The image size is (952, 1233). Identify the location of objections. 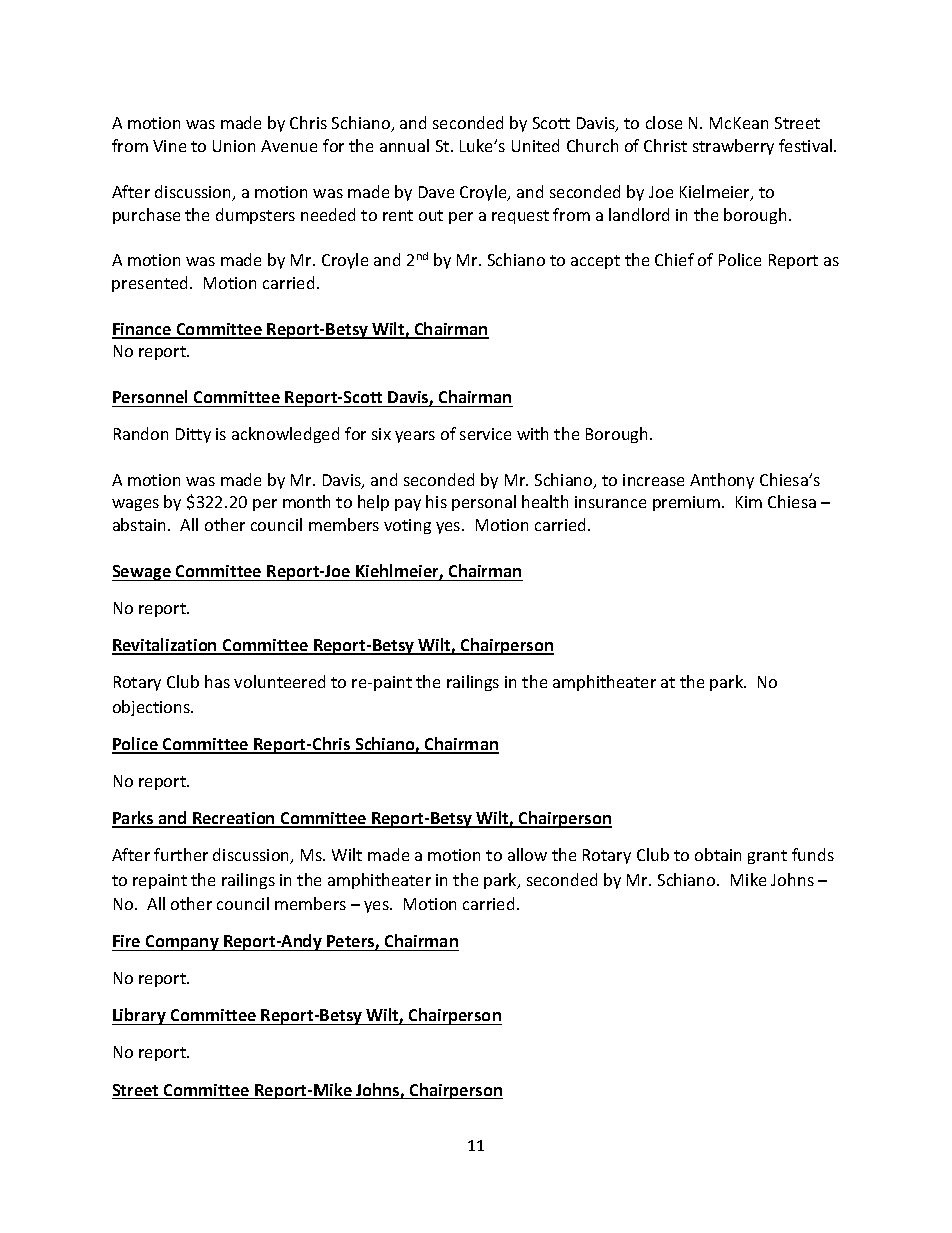
(153, 708).
